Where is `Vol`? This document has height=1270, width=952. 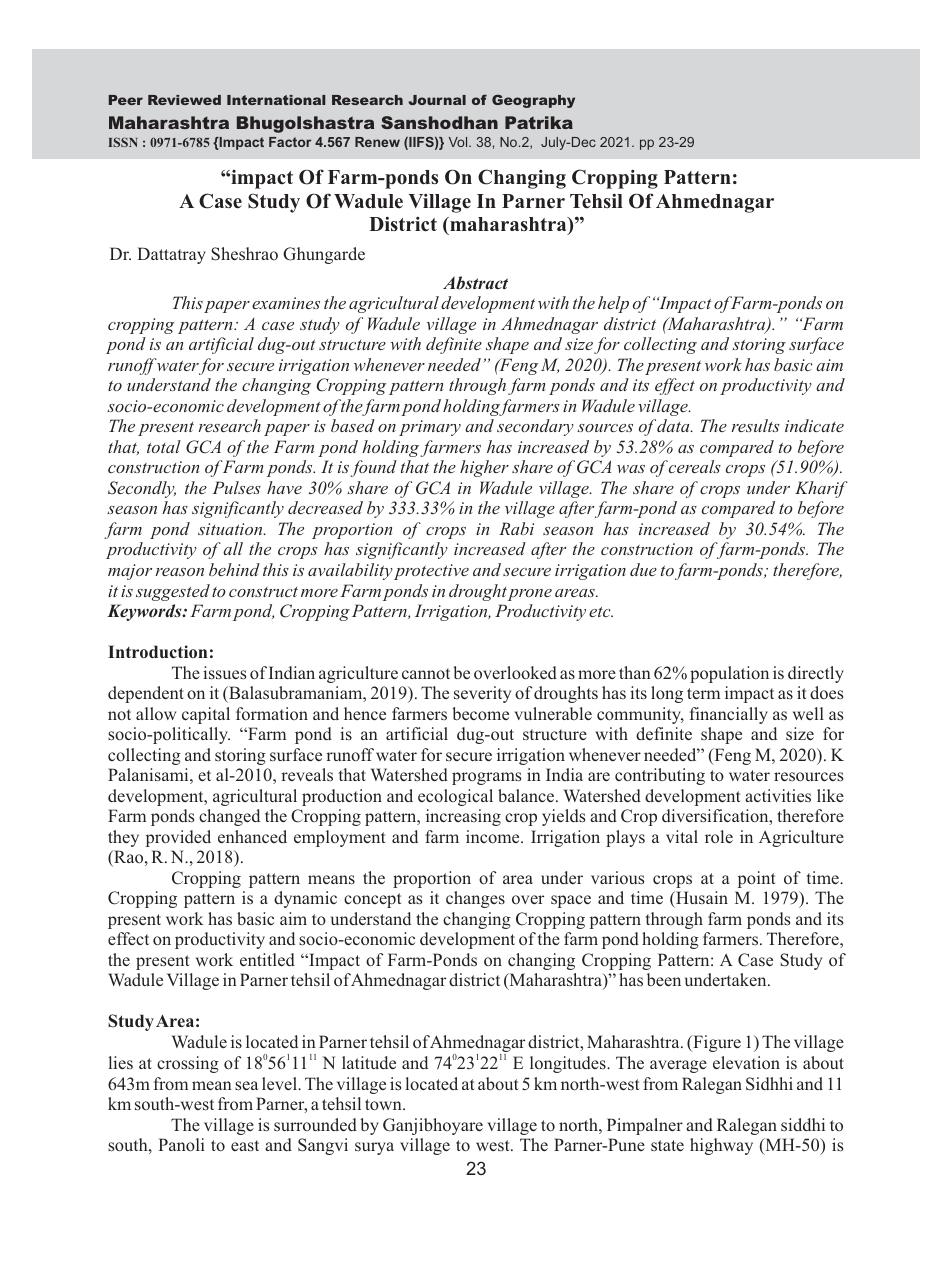
Vol is located at coordinates (459, 142).
